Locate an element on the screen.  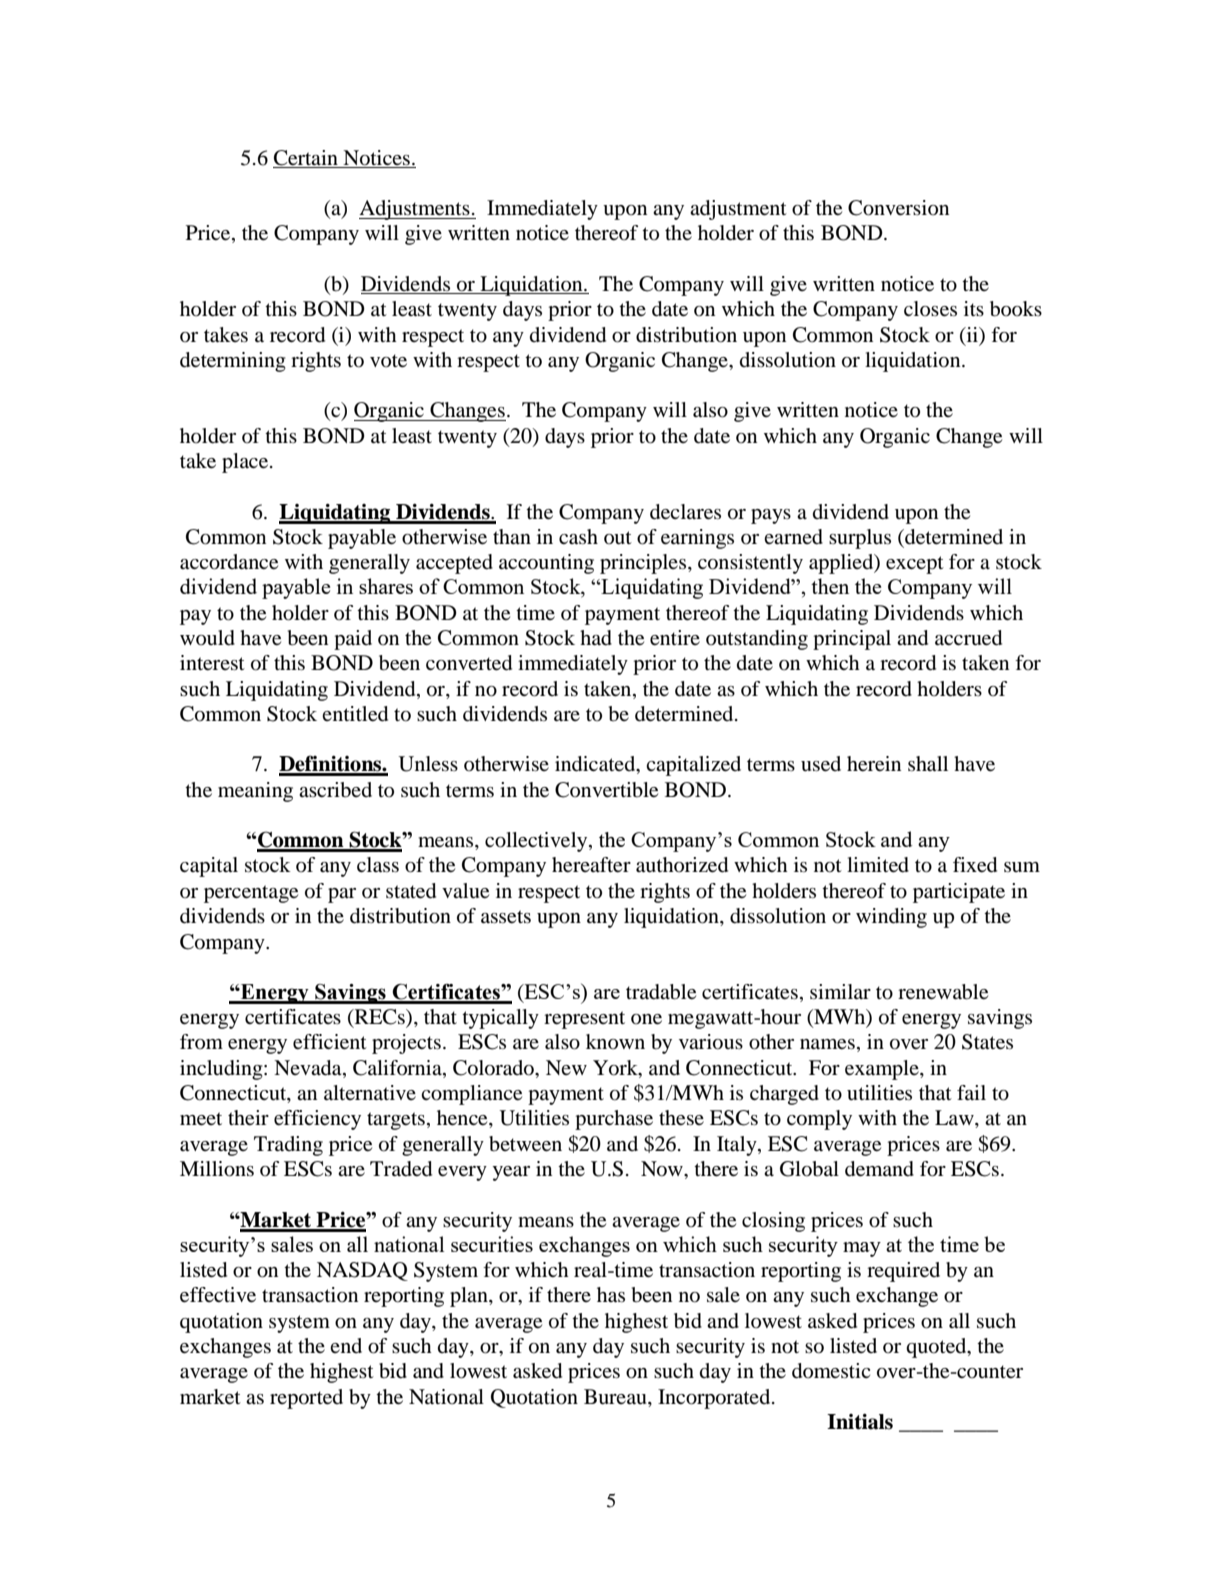
Bureau is located at coordinates (616, 1397).
